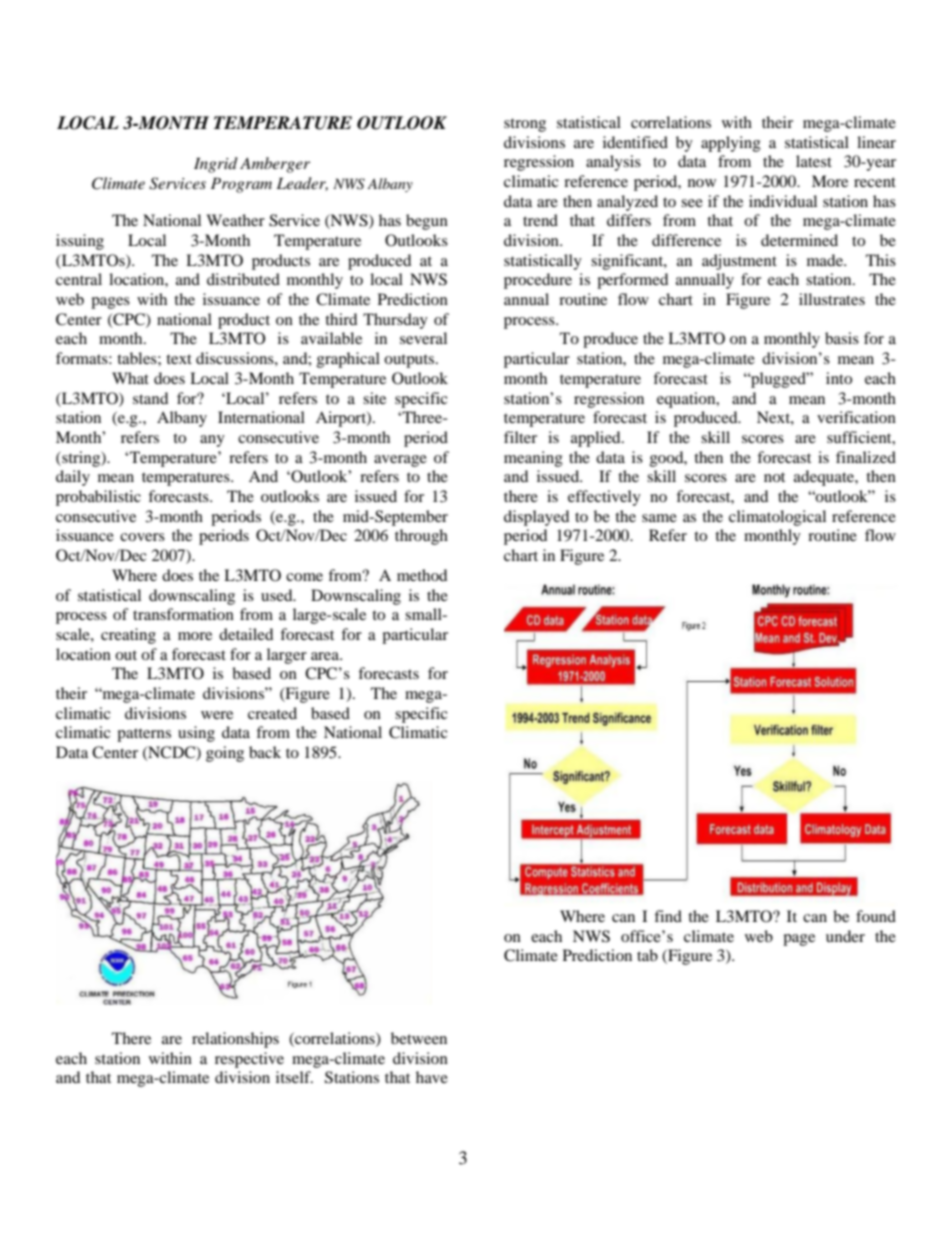 The image size is (952, 1233). Describe the element at coordinates (777, 518) in the document. I see `climatological` at that location.
